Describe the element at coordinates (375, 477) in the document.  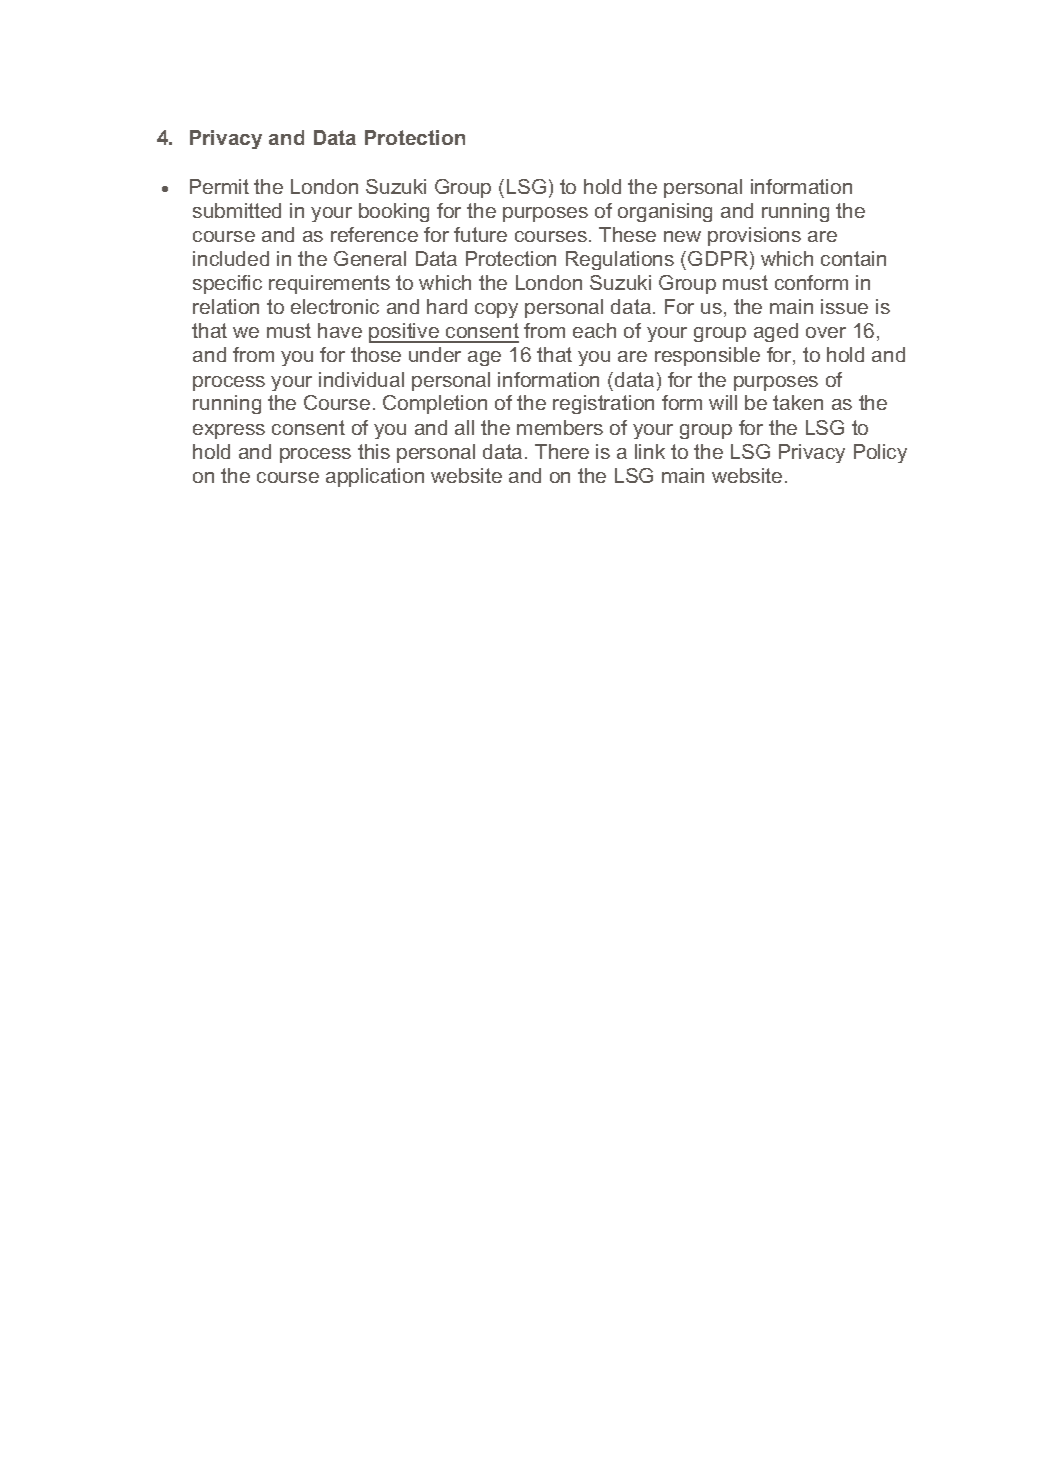
I see `application` at that location.
